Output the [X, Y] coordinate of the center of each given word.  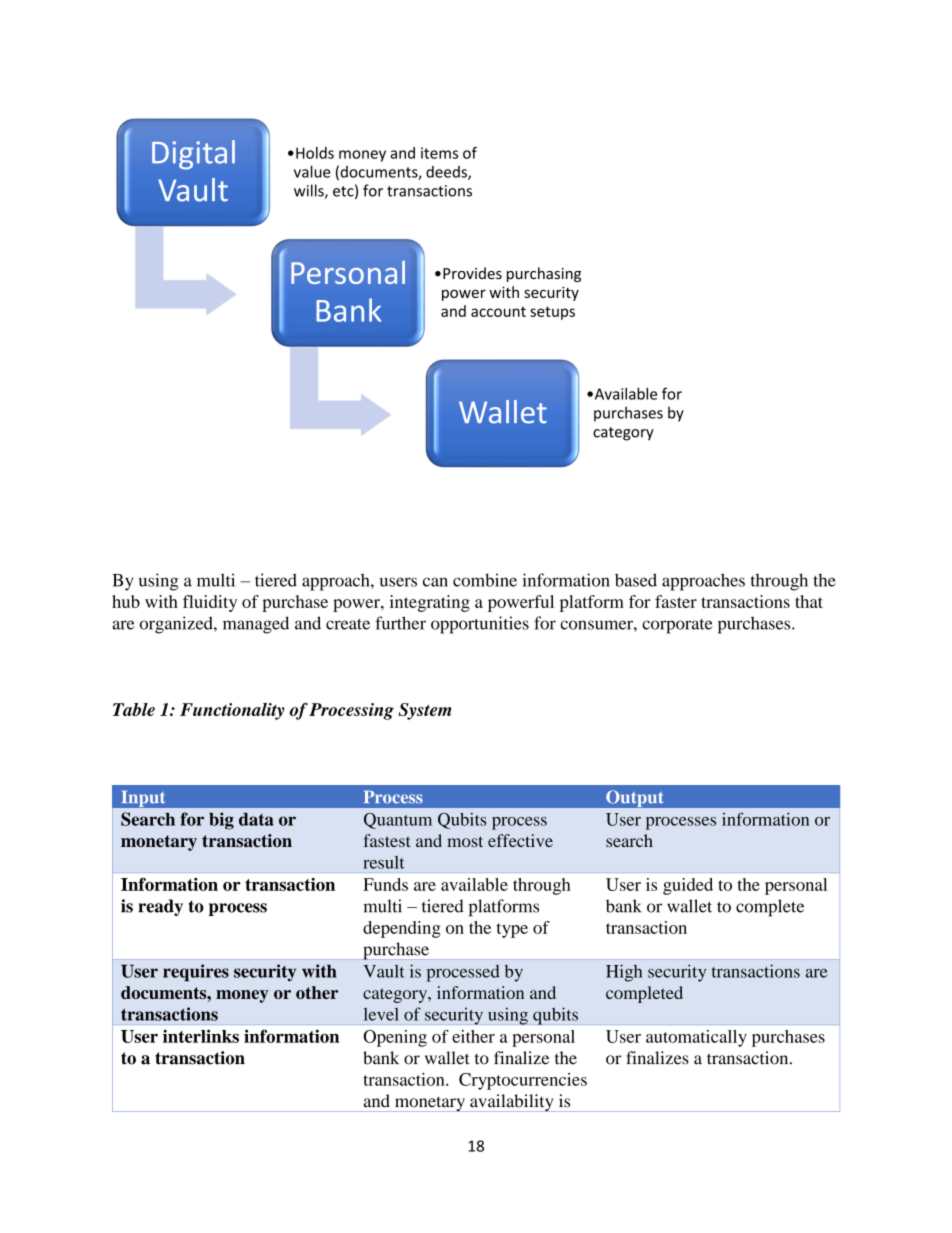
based [636, 580]
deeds [447, 173]
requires [196, 973]
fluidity [210, 603]
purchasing [544, 274]
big [221, 821]
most [465, 841]
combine [485, 580]
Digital [193, 155]
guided [688, 886]
